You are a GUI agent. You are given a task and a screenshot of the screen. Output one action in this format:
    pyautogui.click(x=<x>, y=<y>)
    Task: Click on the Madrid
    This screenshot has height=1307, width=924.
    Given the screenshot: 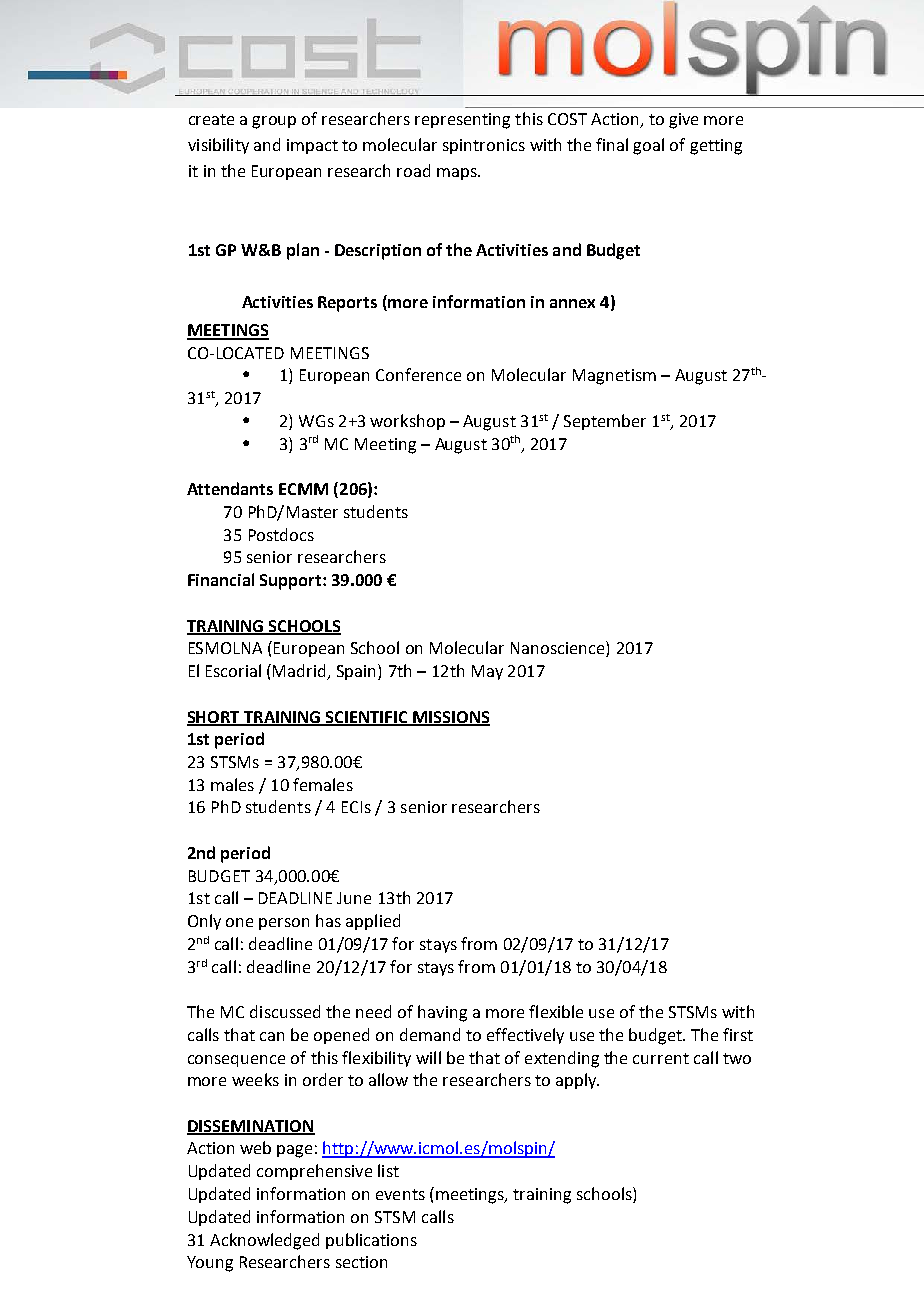 What is the action you would take?
    pyautogui.click(x=301, y=672)
